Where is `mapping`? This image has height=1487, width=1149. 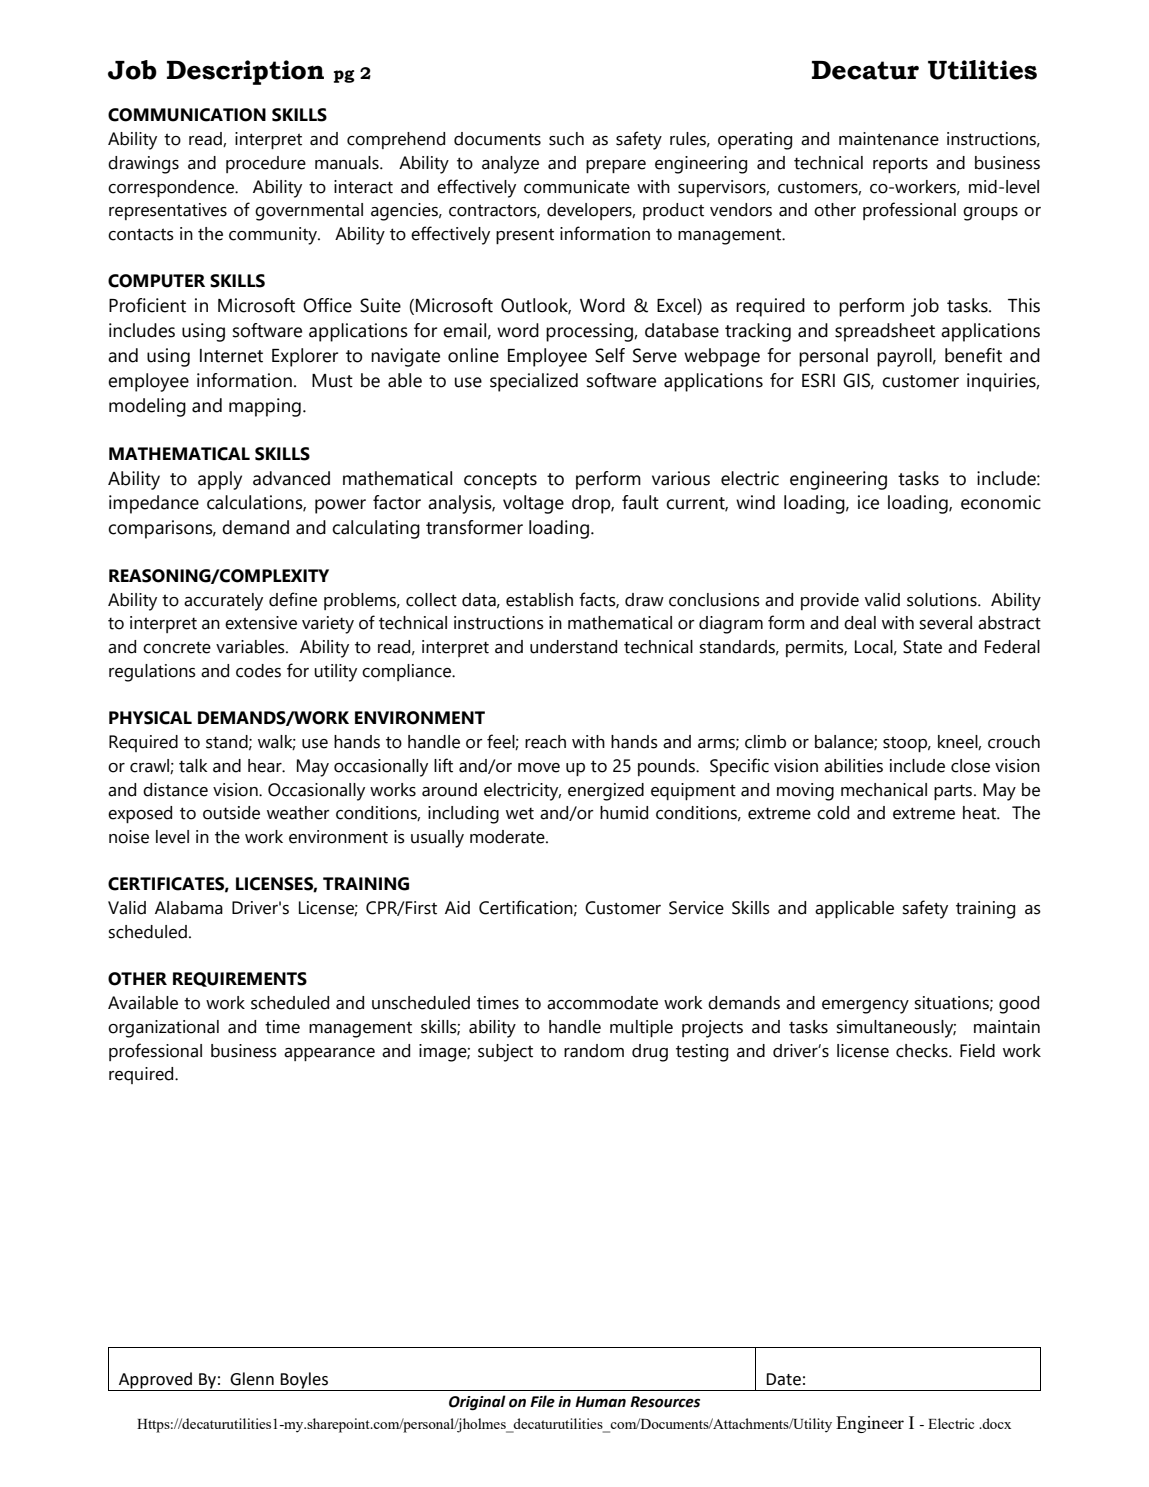
mapping is located at coordinates (265, 407).
